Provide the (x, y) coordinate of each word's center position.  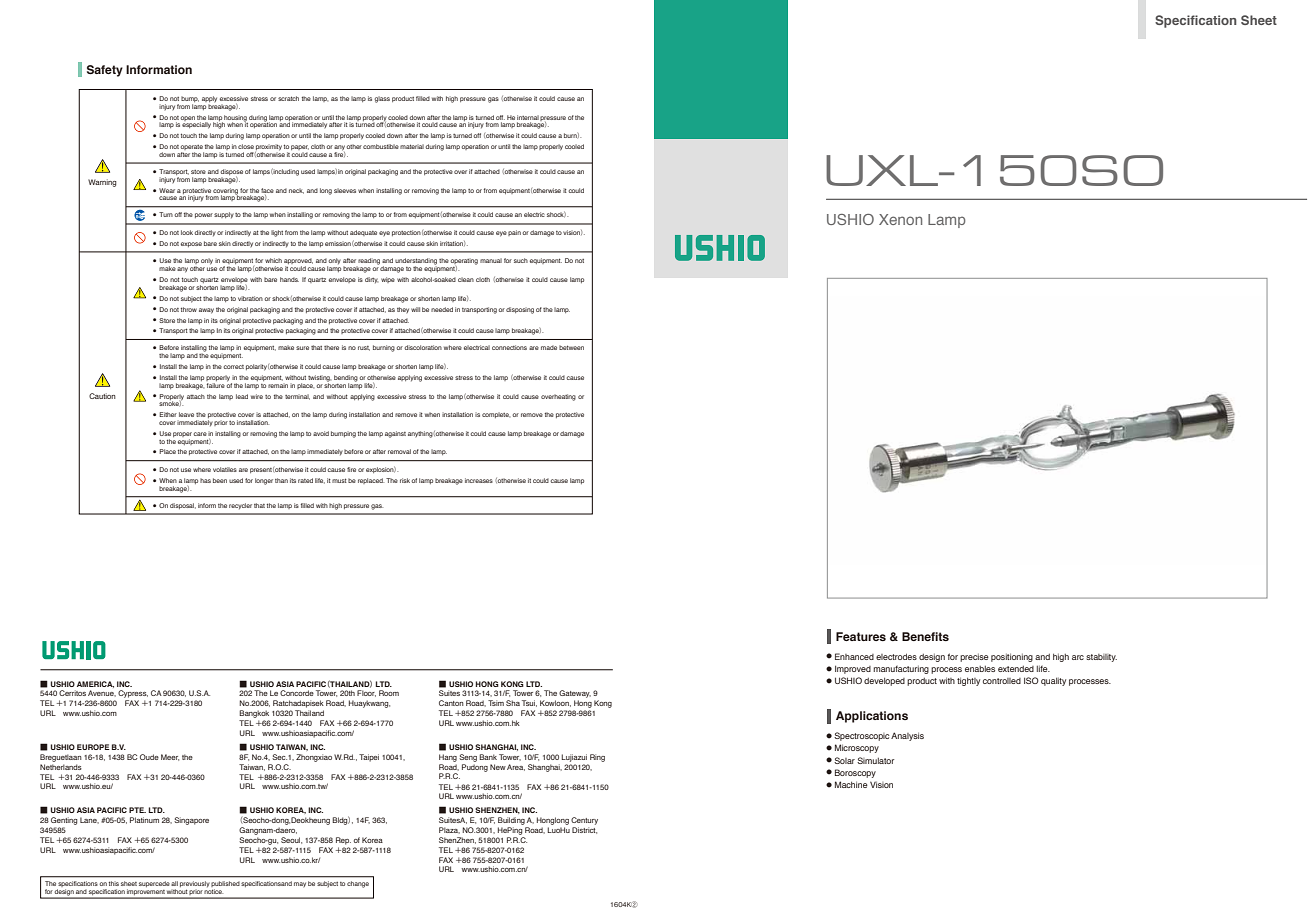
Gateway (575, 695)
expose (191, 244)
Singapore (191, 821)
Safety (105, 71)
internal (528, 117)
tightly (968, 681)
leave (186, 414)
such (521, 260)
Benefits (925, 636)
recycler (240, 506)
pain (514, 233)
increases (479, 480)
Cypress (133, 695)
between (571, 347)
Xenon (900, 219)
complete (496, 415)
